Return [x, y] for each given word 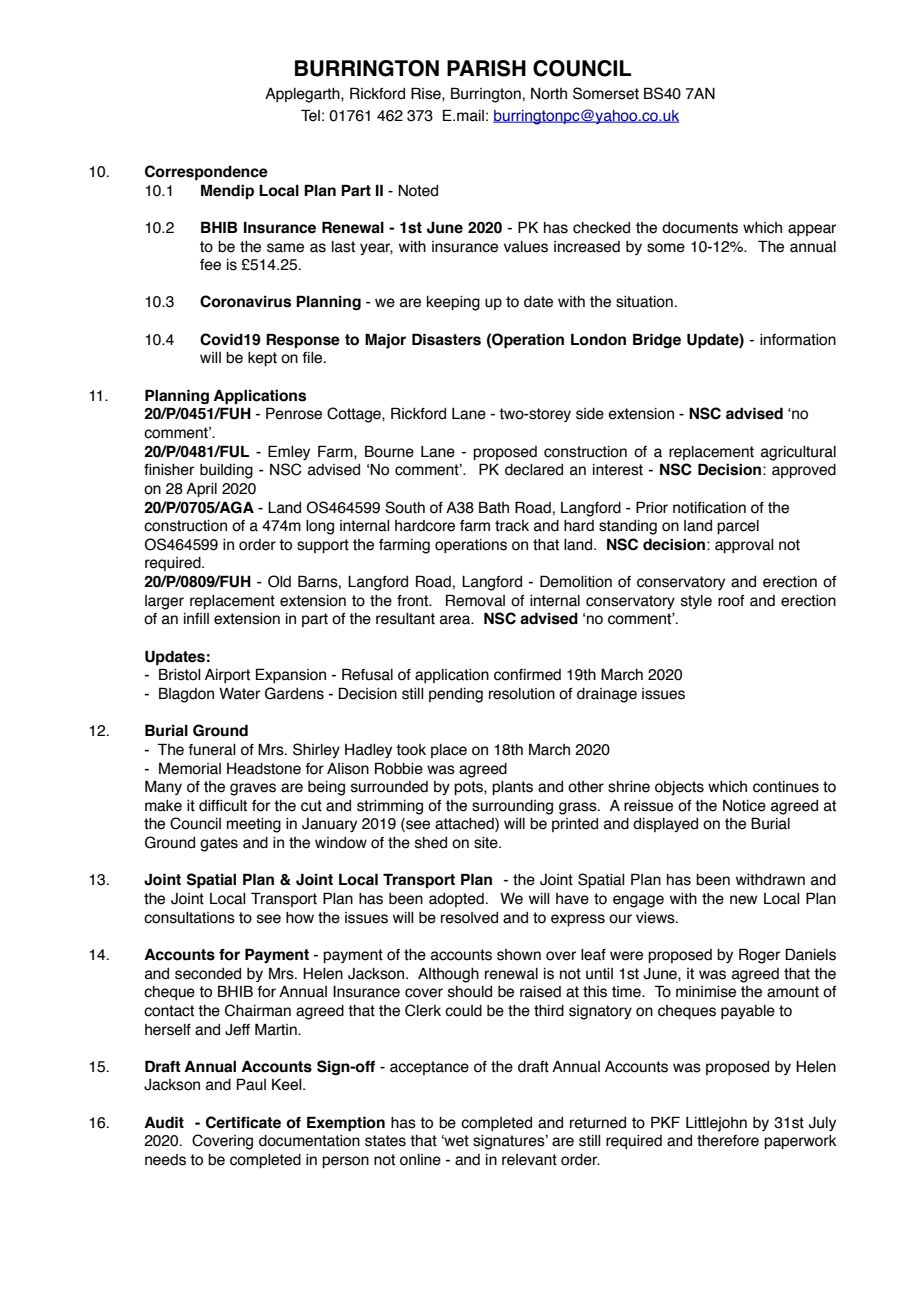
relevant [529, 1160]
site [487, 843]
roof [731, 601]
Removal [475, 600]
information [798, 340]
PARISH [486, 68]
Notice [744, 806]
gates [219, 844]
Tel [310, 115]
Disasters [446, 339]
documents [700, 228]
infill [196, 618]
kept [262, 359]
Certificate [243, 1122]
